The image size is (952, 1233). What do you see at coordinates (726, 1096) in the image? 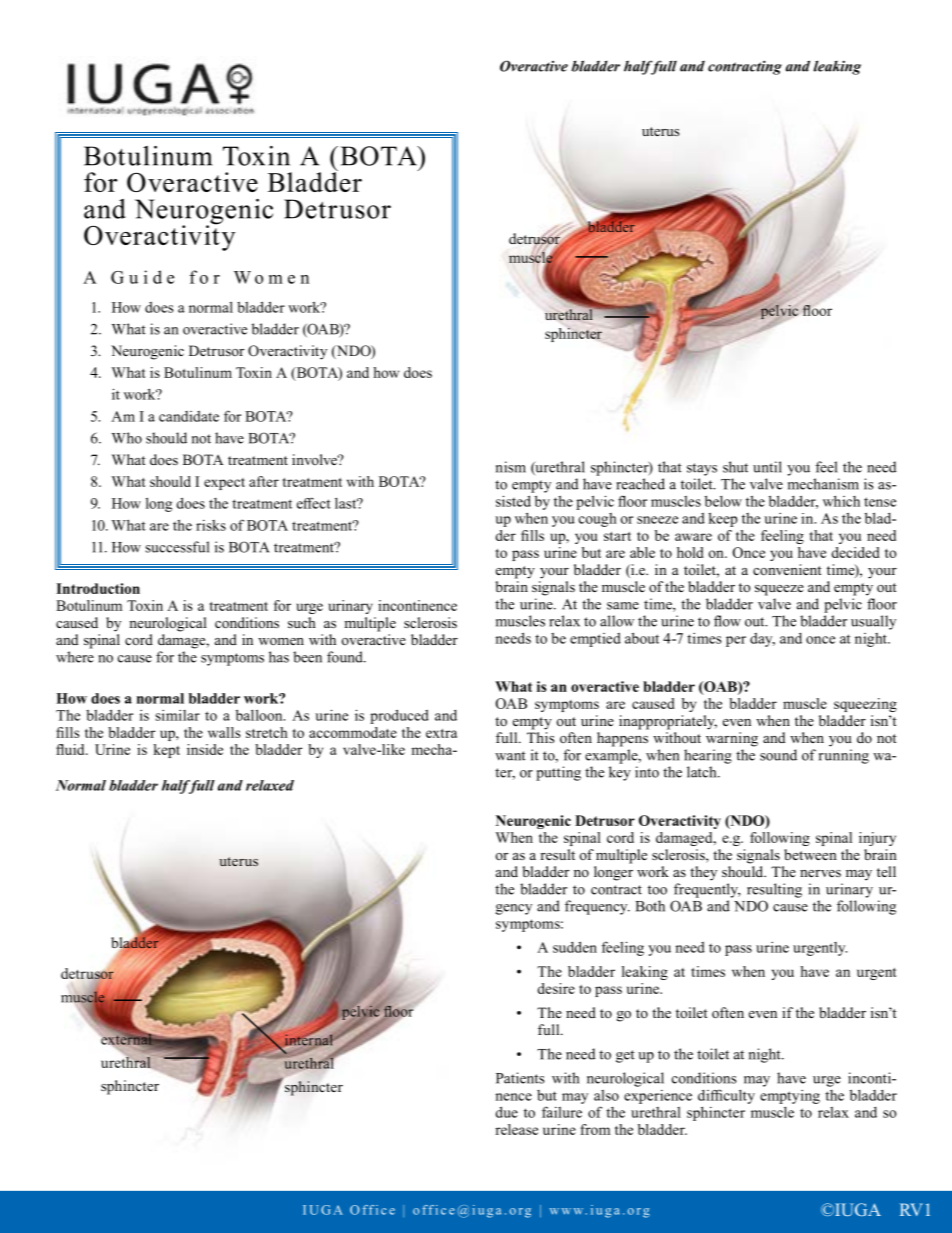
I see `difficulty` at bounding box center [726, 1096].
